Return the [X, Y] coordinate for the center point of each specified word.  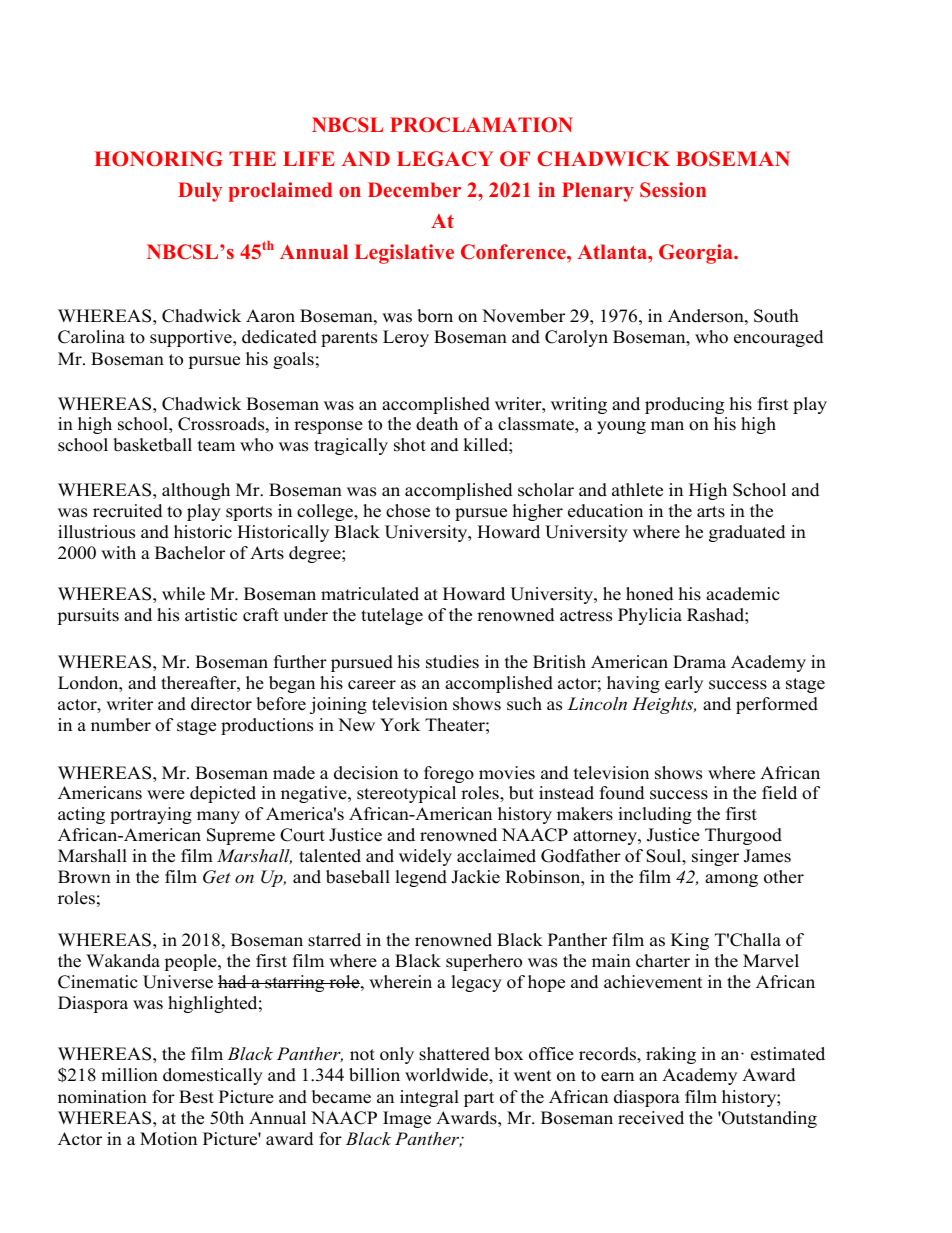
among [731, 880]
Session [673, 190]
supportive [192, 338]
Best [196, 1097]
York [400, 725]
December [414, 189]
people [191, 962]
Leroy [406, 338]
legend [421, 878]
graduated [747, 533]
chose [408, 511]
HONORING [158, 159]
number [121, 725]
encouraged [779, 338]
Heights [664, 705]
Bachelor [190, 553]
